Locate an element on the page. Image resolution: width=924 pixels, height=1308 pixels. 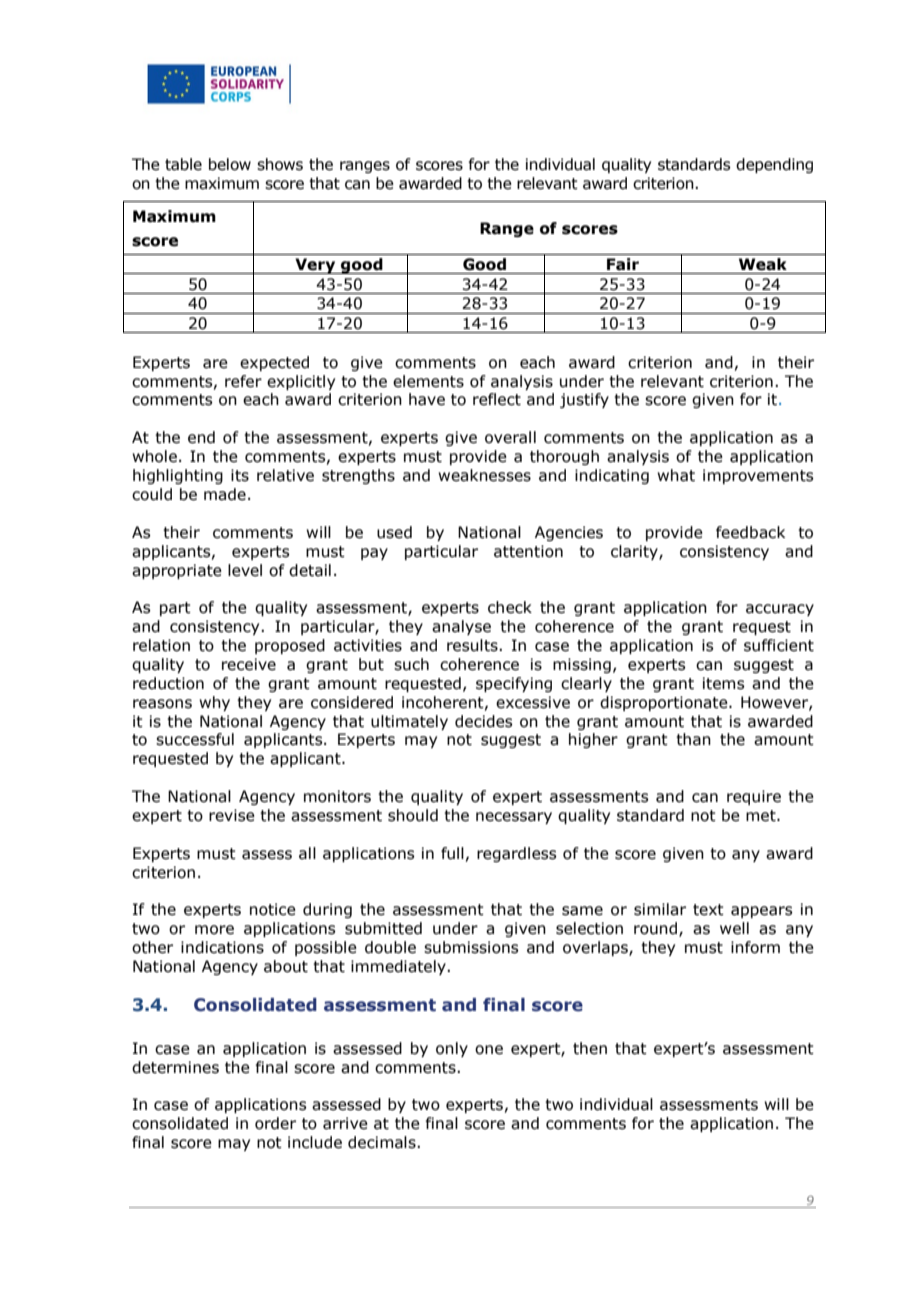
require is located at coordinates (754, 797).
